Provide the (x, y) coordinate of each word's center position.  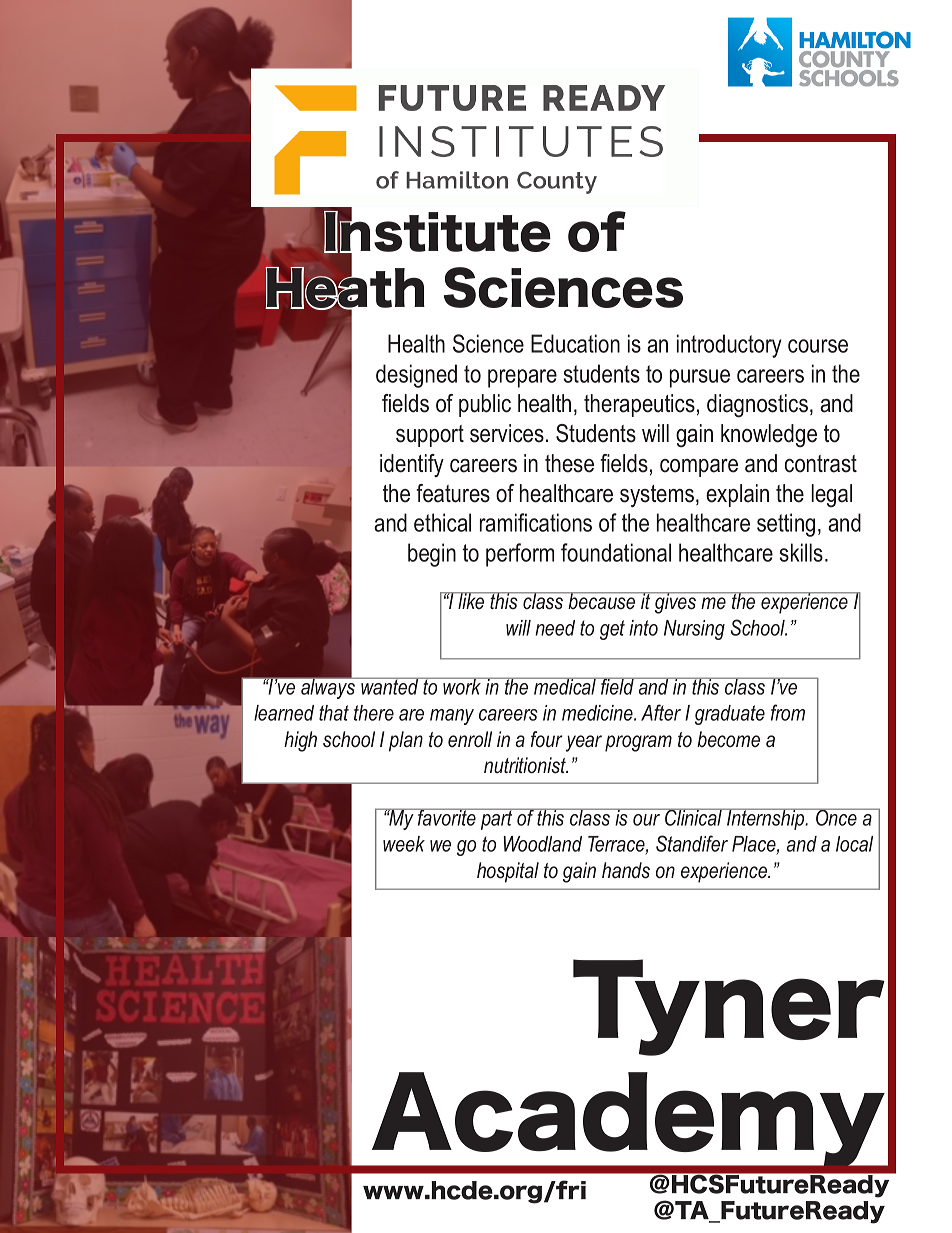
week (404, 844)
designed (416, 376)
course (818, 346)
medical (565, 686)
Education (575, 343)
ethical (442, 522)
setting (786, 525)
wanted (390, 686)
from (788, 712)
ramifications (536, 522)
